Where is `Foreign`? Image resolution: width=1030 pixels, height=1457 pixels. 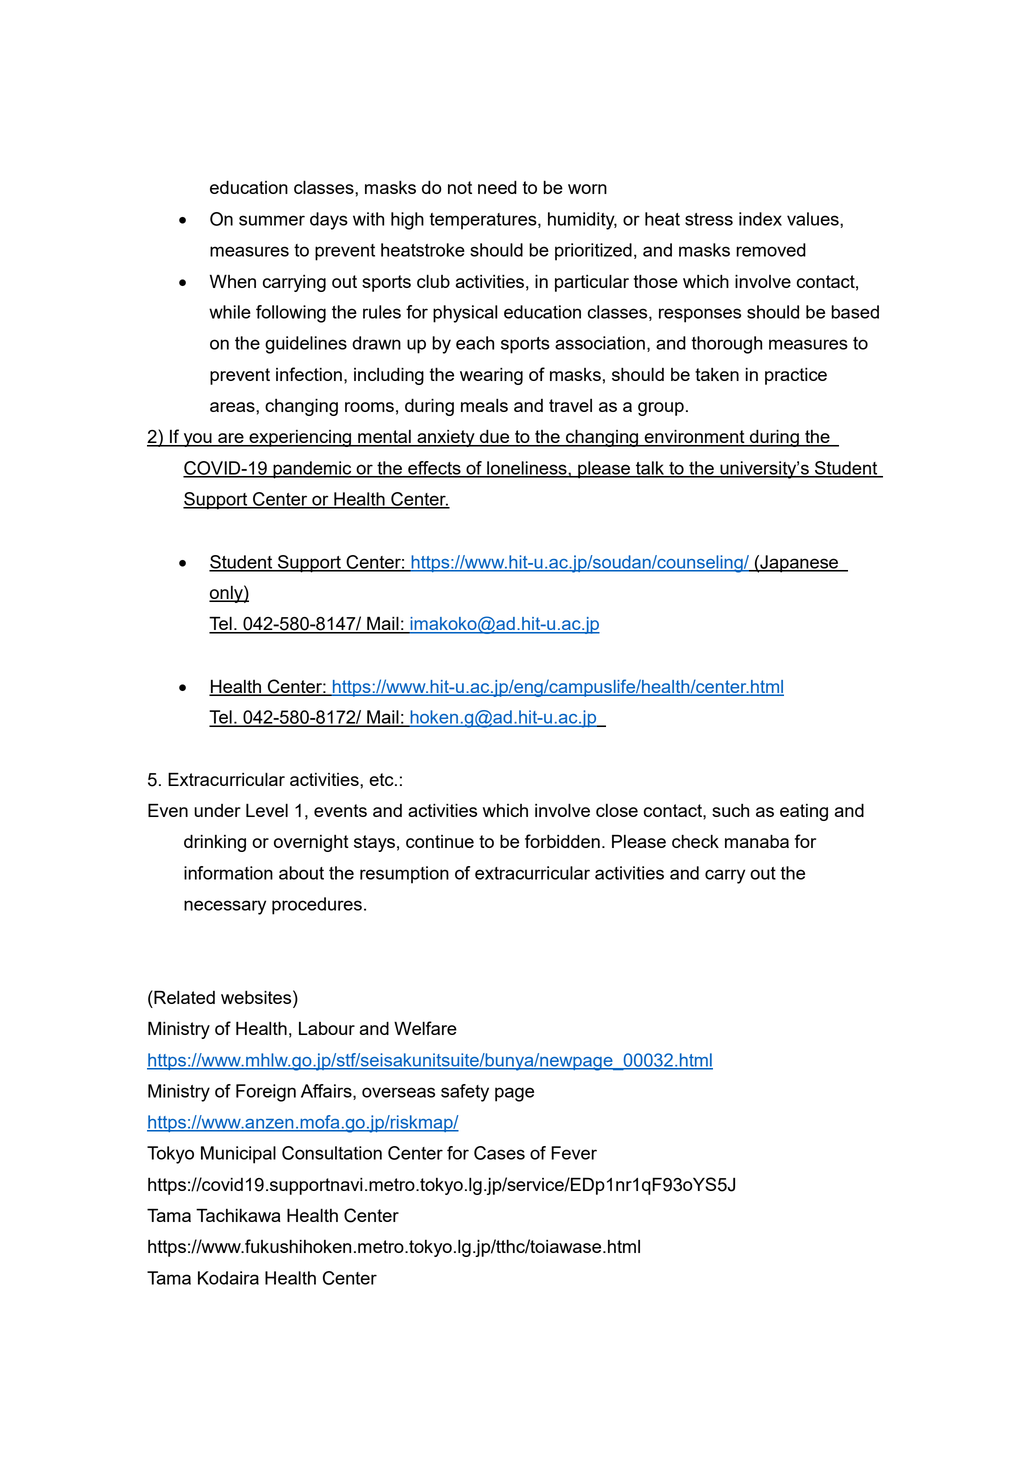
Foreign is located at coordinates (266, 1093).
